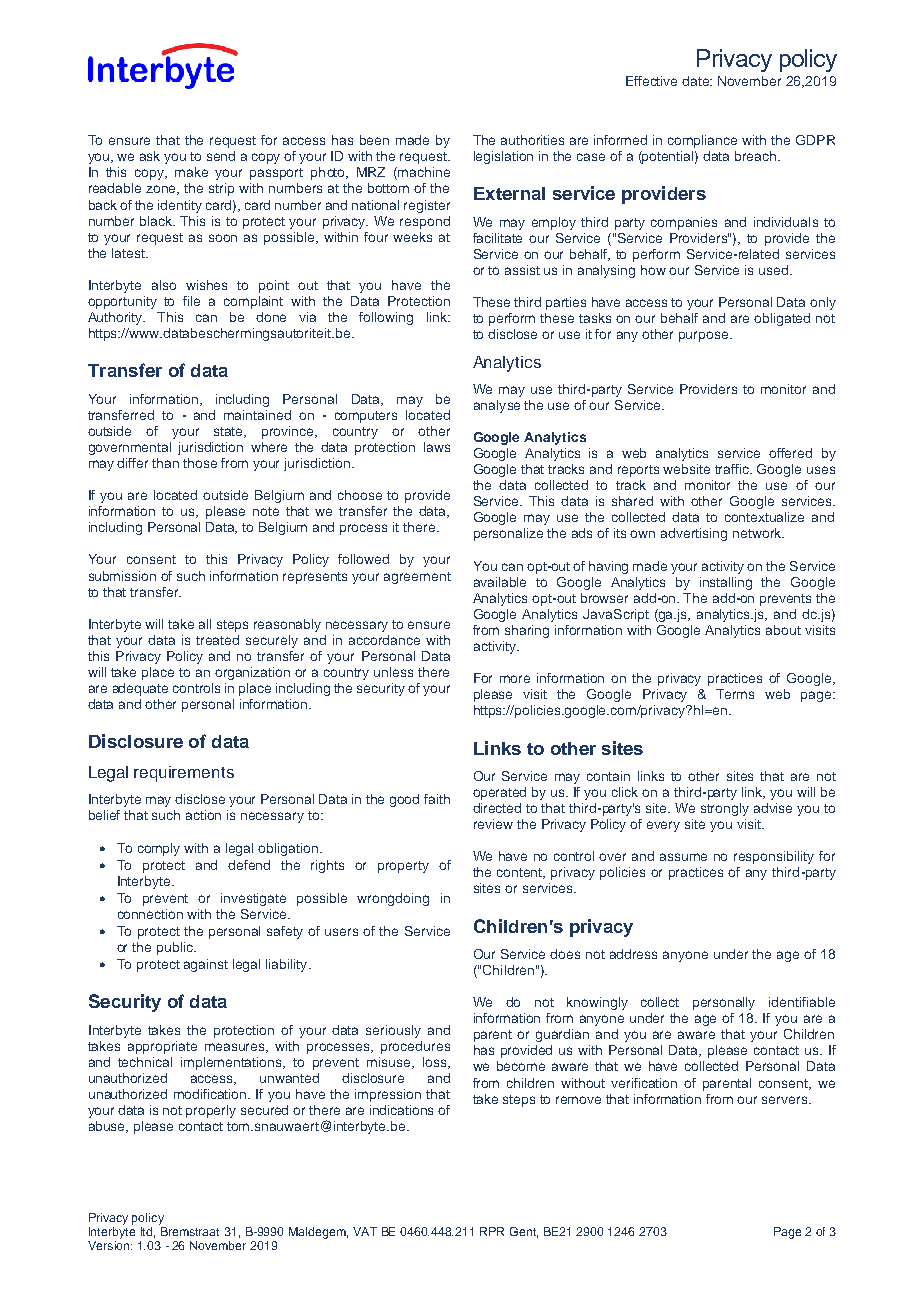 The image size is (924, 1308). What do you see at coordinates (735, 694) in the screenshot?
I see `Terms` at bounding box center [735, 694].
